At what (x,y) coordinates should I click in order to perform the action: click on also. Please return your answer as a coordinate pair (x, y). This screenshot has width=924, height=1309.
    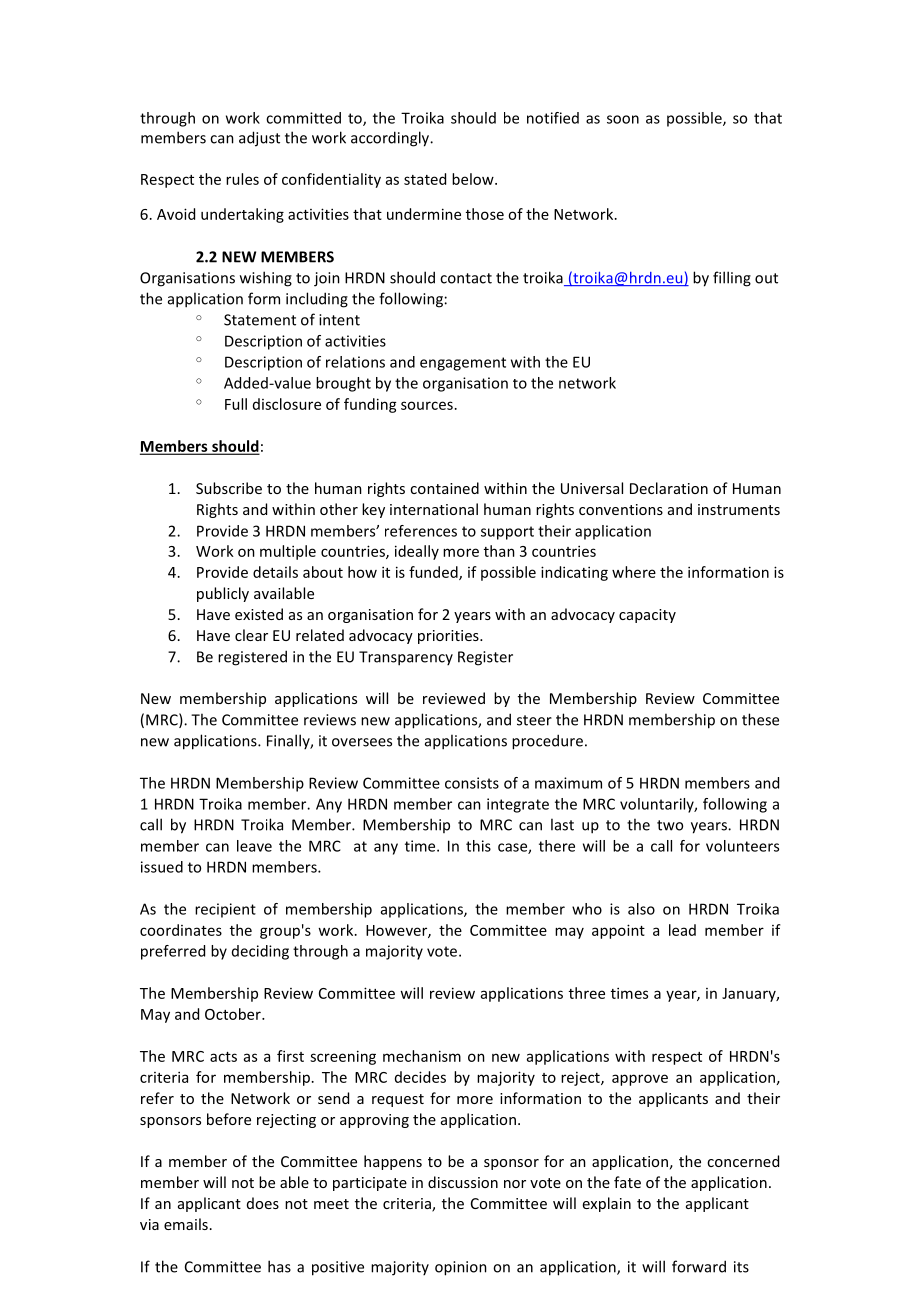
    Looking at the image, I should click on (641, 909).
